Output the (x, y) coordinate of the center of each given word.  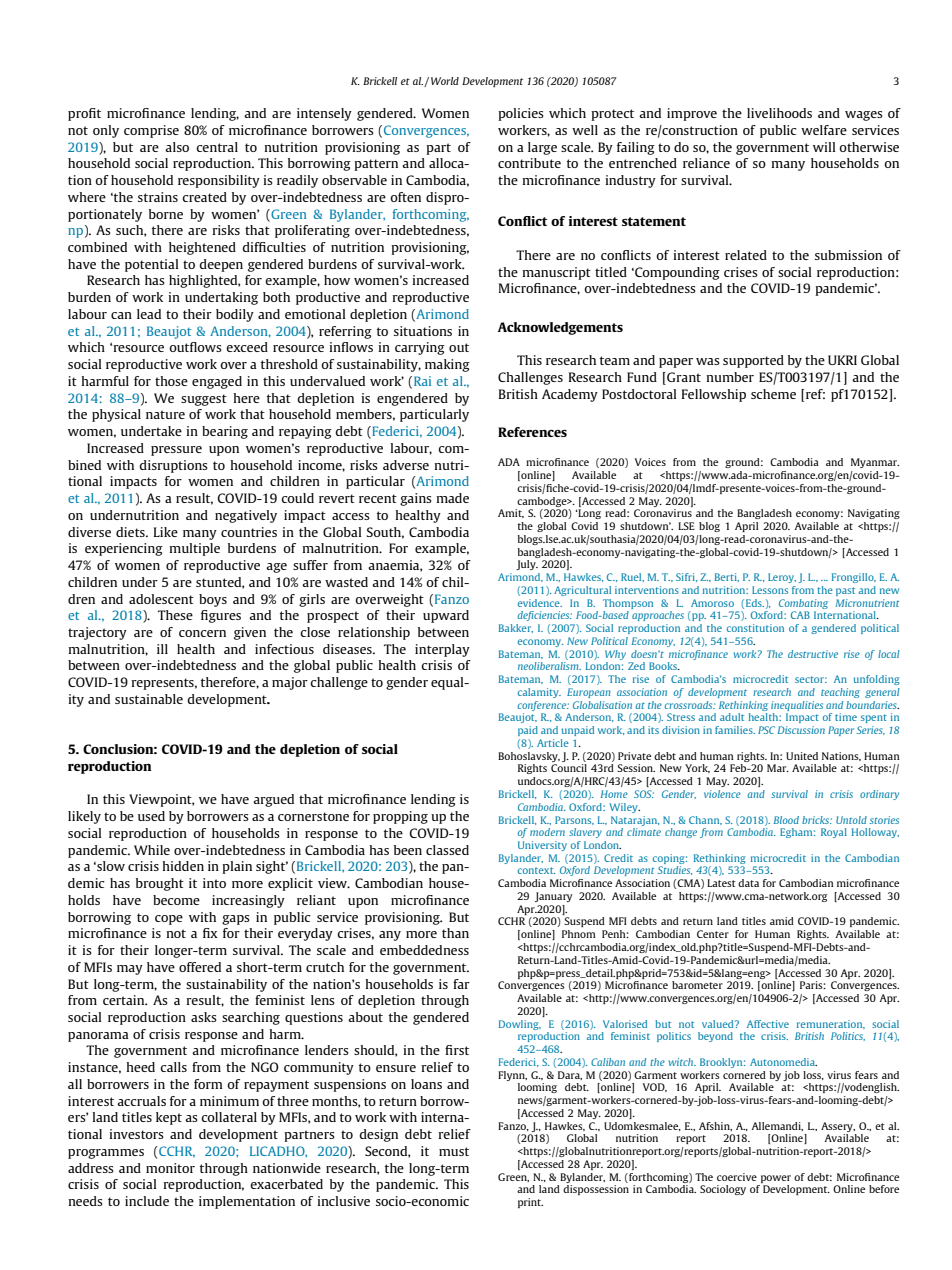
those (171, 381)
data (748, 883)
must (454, 1151)
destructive (813, 654)
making (447, 365)
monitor (170, 1168)
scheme (773, 394)
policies (521, 114)
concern (202, 633)
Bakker (516, 628)
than (455, 933)
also (177, 147)
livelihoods (779, 113)
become (176, 900)
